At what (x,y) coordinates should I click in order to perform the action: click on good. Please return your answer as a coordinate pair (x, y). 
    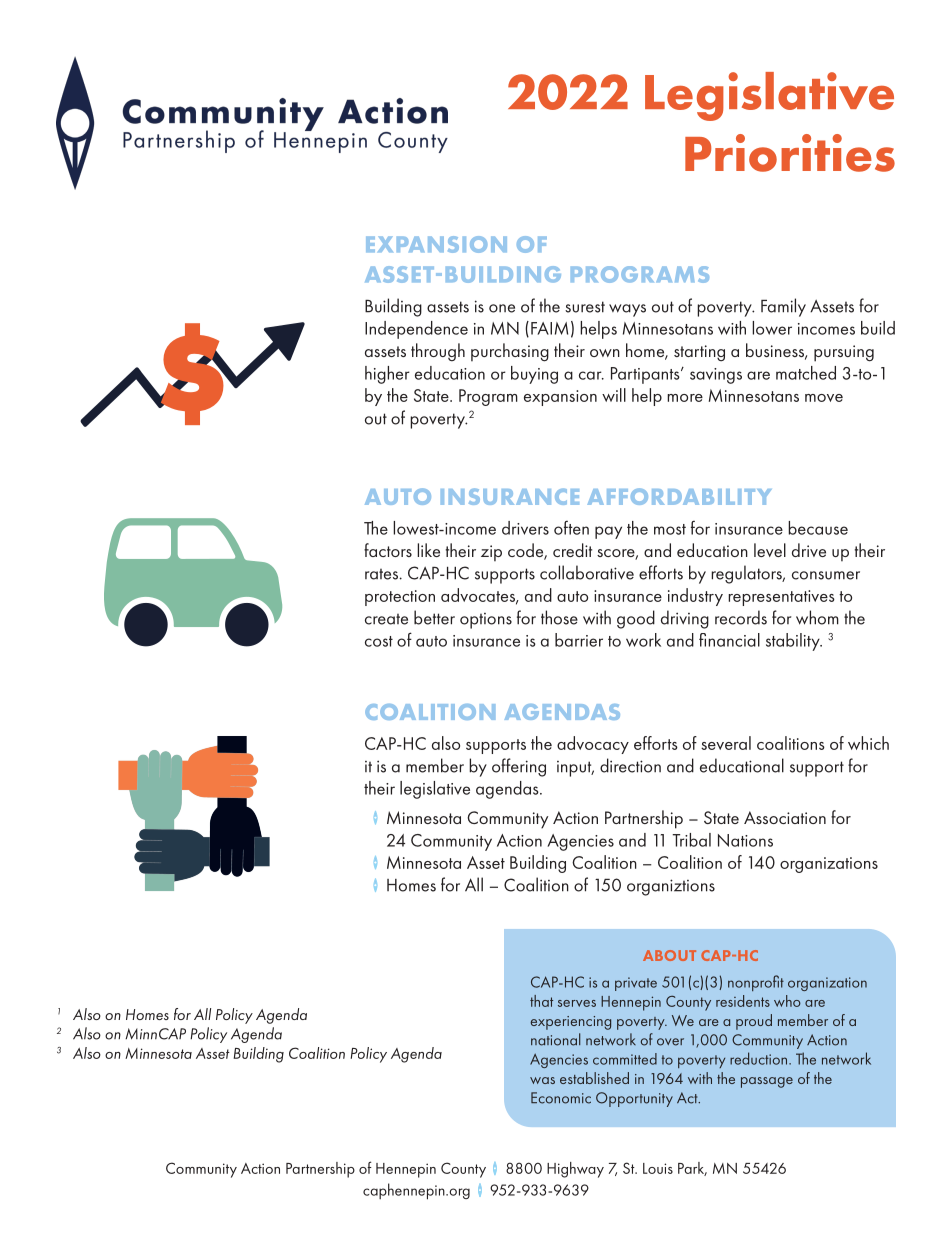
    Looking at the image, I should click on (636, 619).
